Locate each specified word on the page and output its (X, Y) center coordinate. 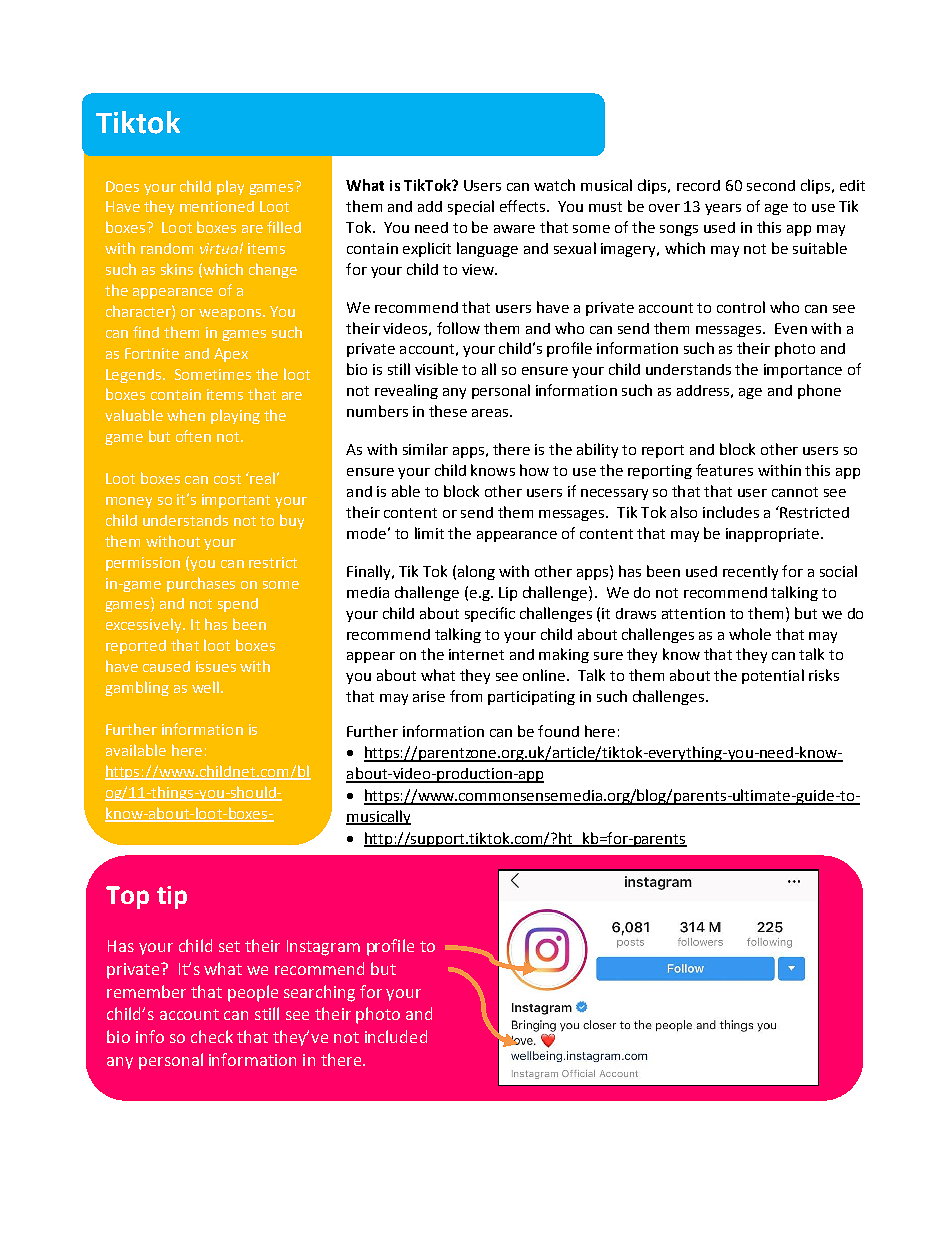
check (212, 1036)
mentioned (217, 206)
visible (436, 369)
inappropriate (774, 535)
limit (429, 533)
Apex (231, 355)
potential (773, 676)
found (558, 731)
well (205, 687)
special (471, 207)
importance (803, 371)
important (236, 501)
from (466, 696)
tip (172, 897)
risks (824, 675)
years (723, 209)
